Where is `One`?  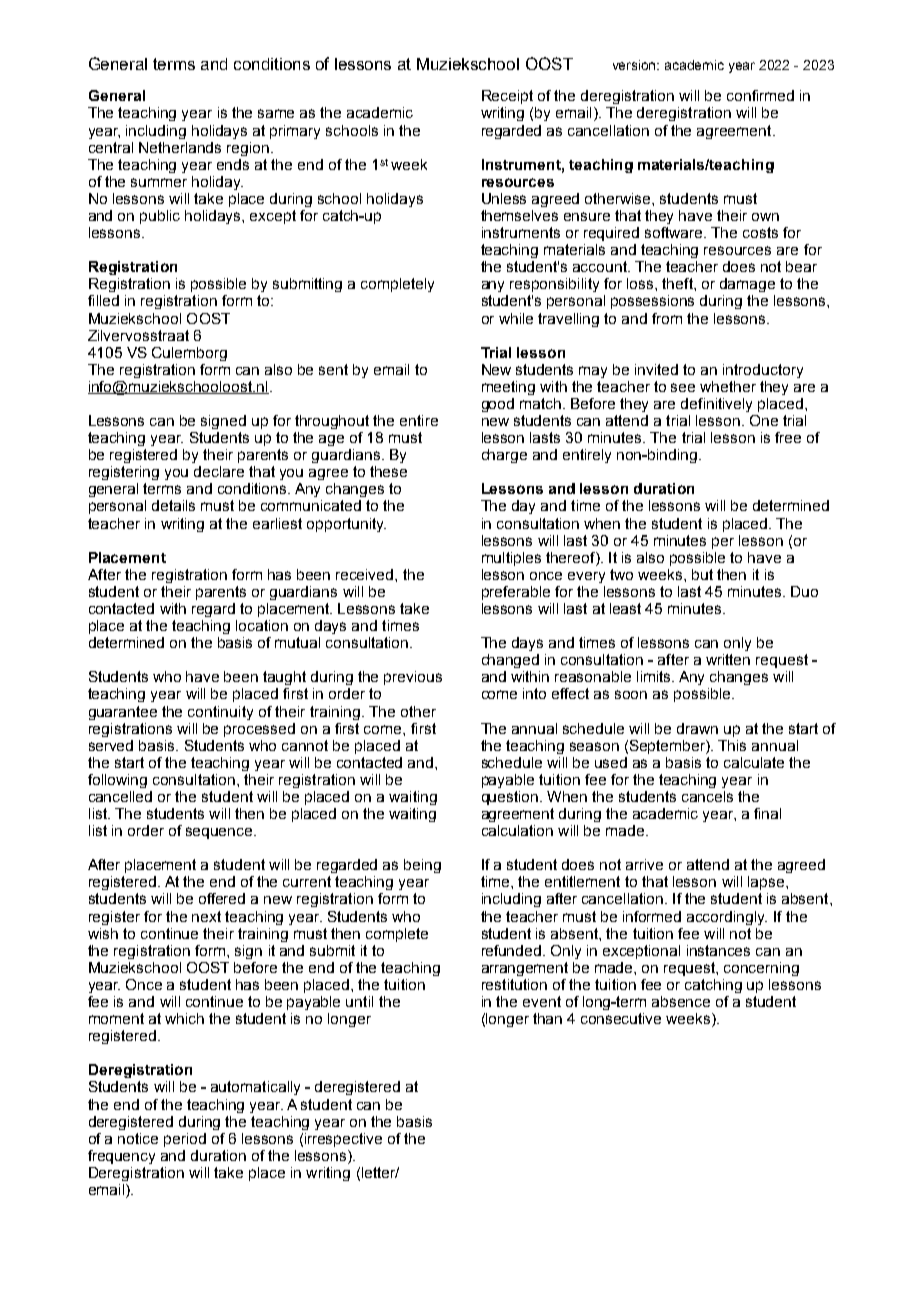 One is located at coordinates (764, 420).
